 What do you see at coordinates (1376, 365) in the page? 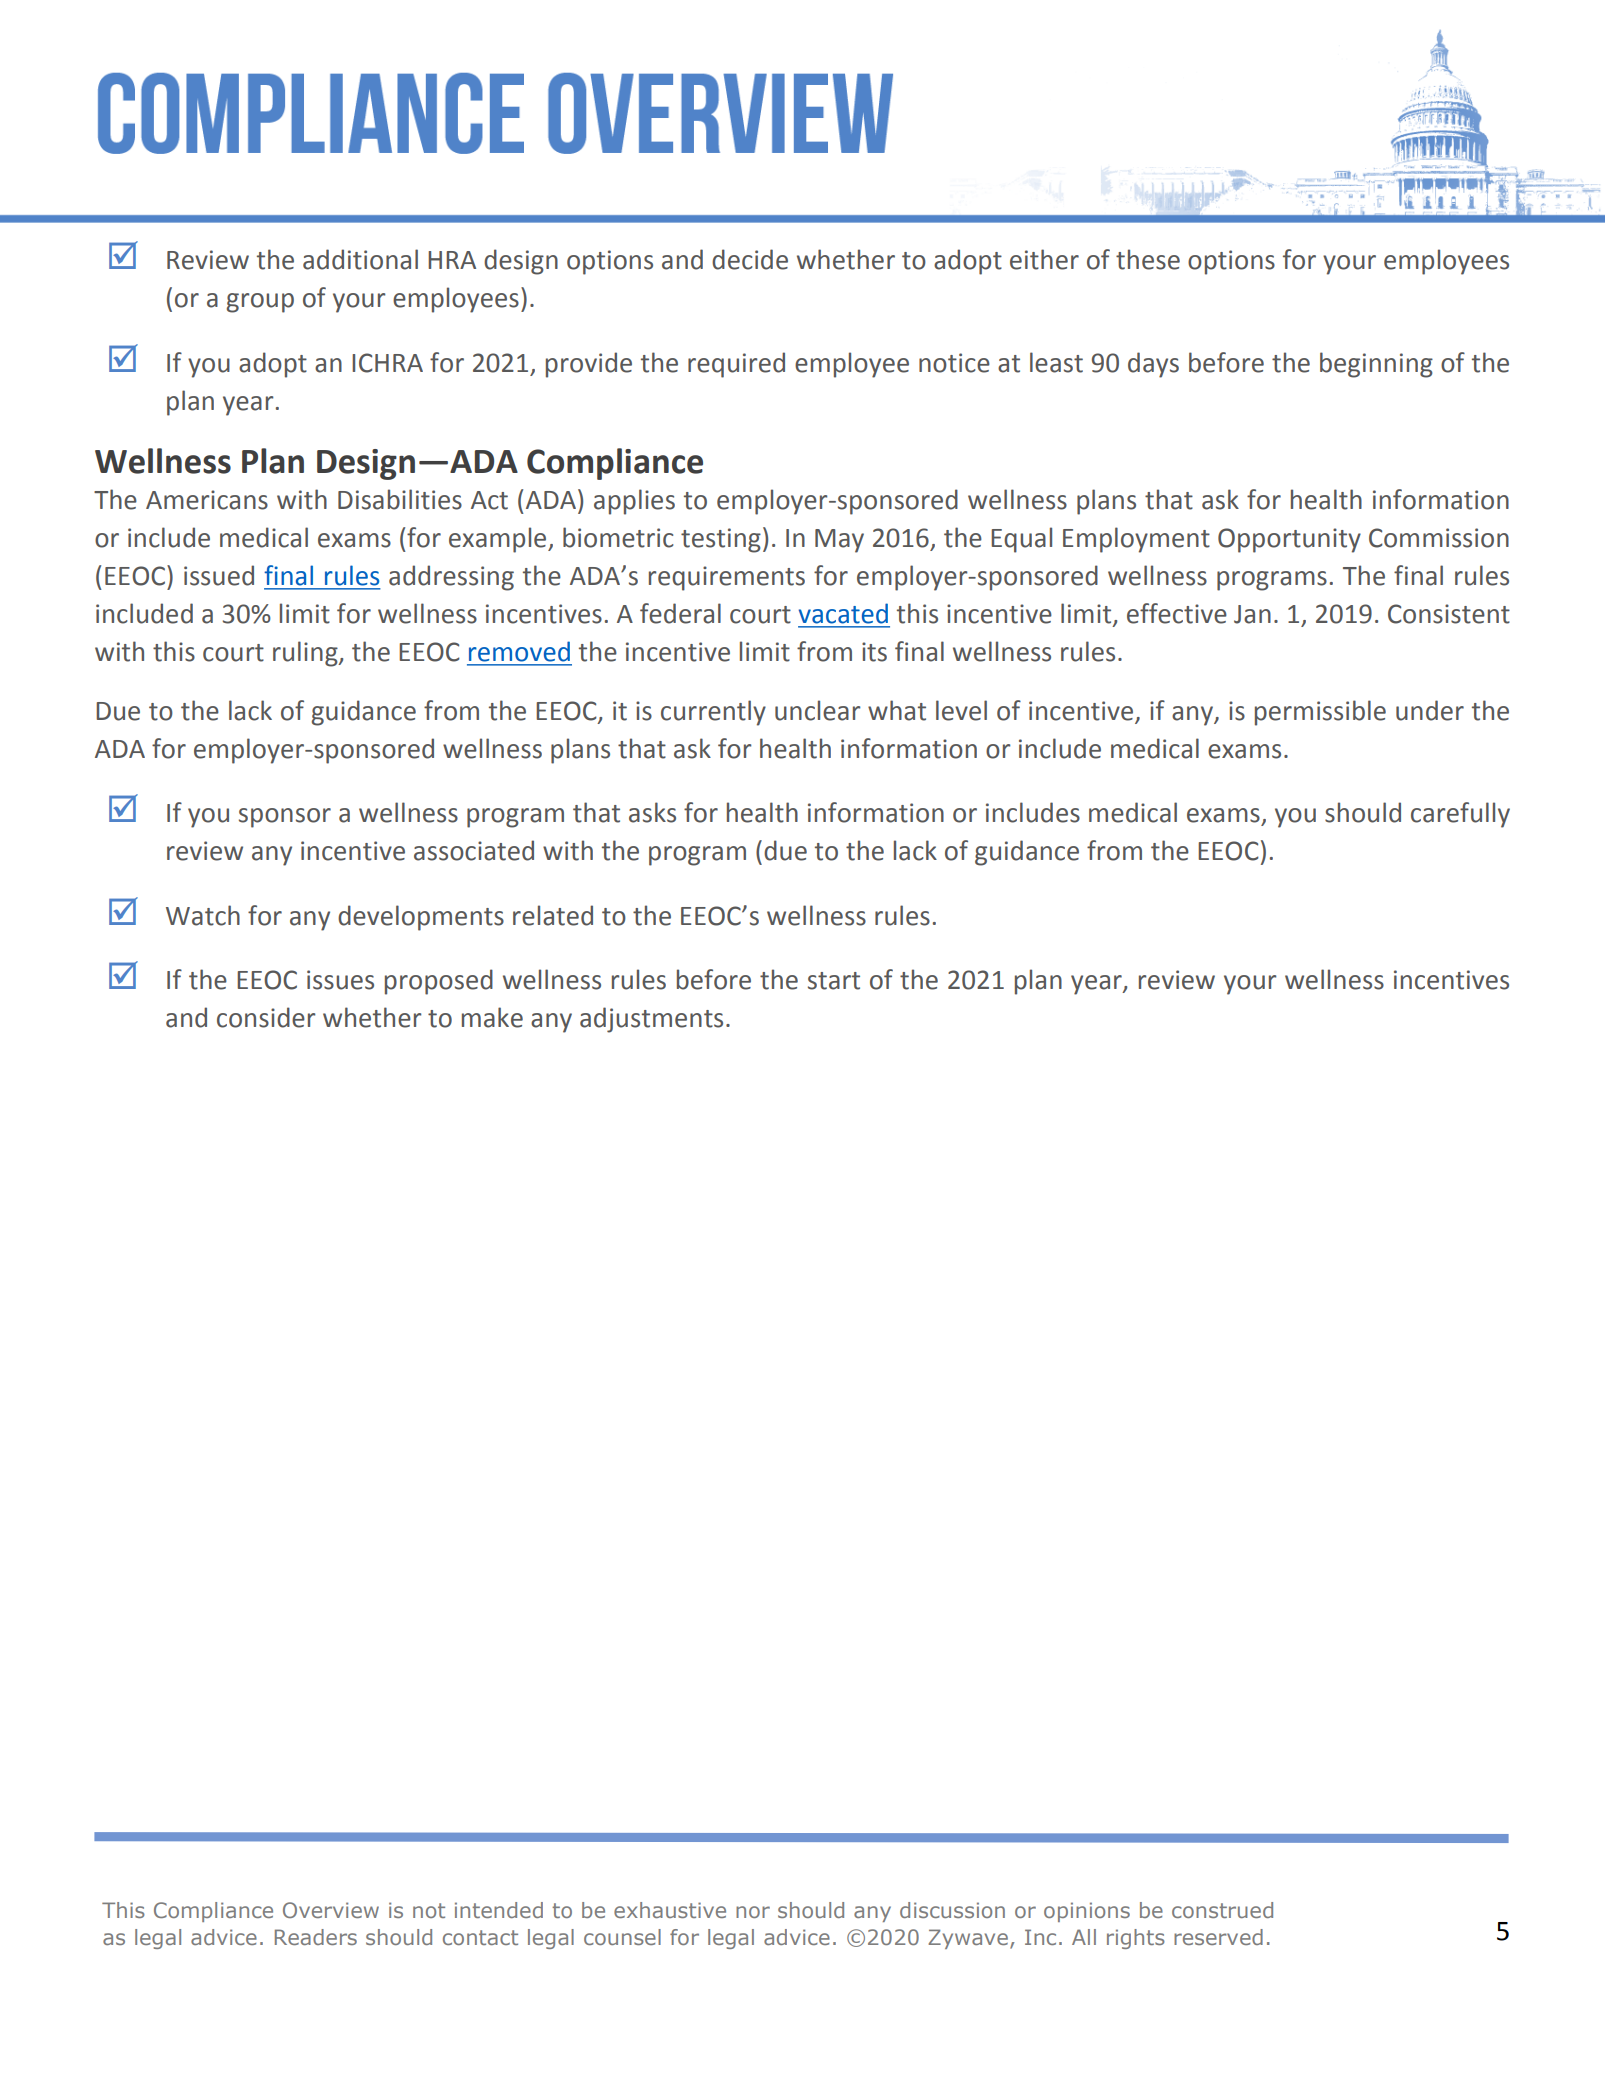
I see `beginning` at bounding box center [1376, 365].
